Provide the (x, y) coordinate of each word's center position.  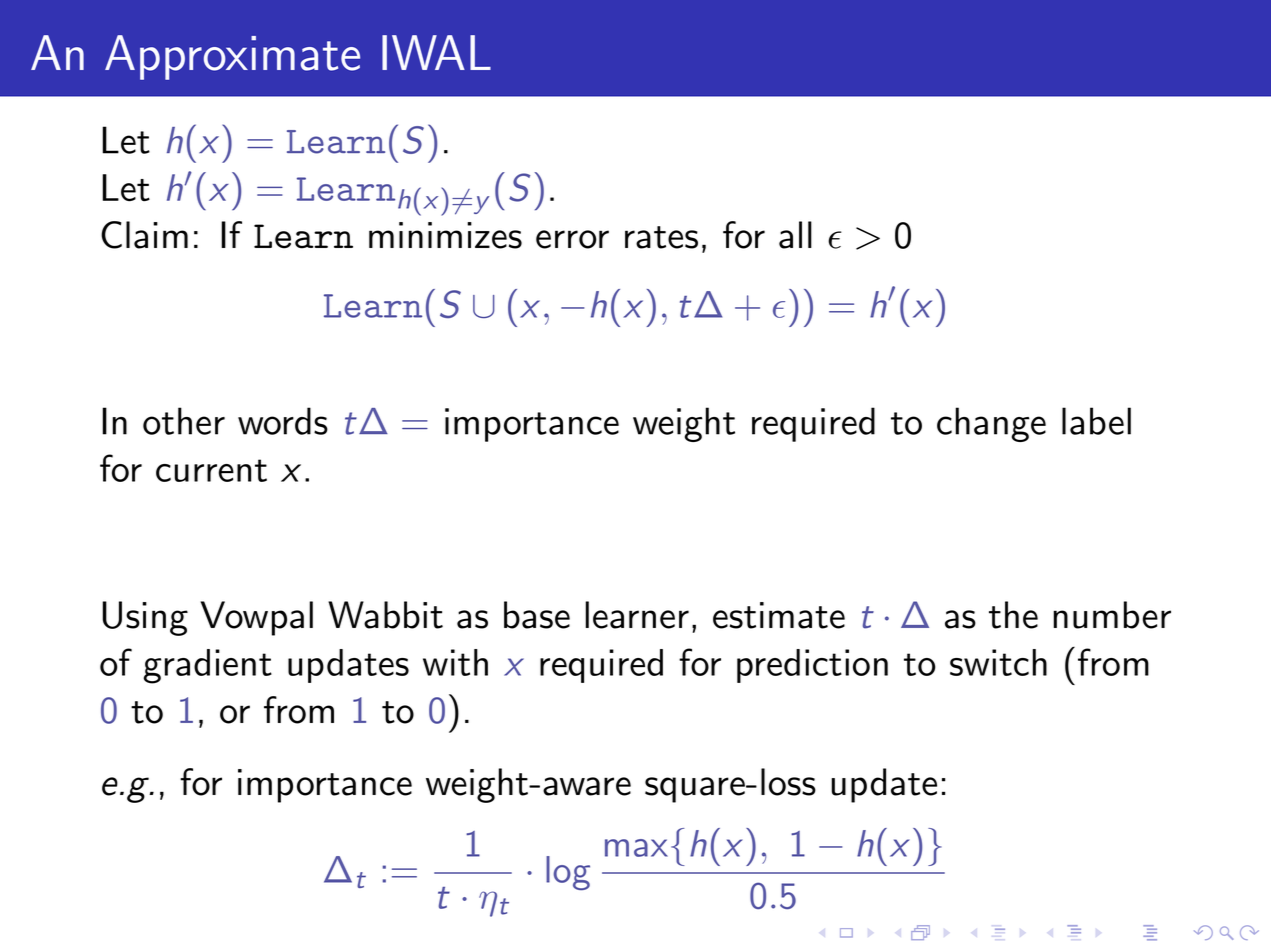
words (283, 421)
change (991, 424)
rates (661, 237)
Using (145, 618)
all (795, 235)
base (537, 615)
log (568, 873)
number (1112, 615)
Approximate (232, 57)
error (572, 239)
